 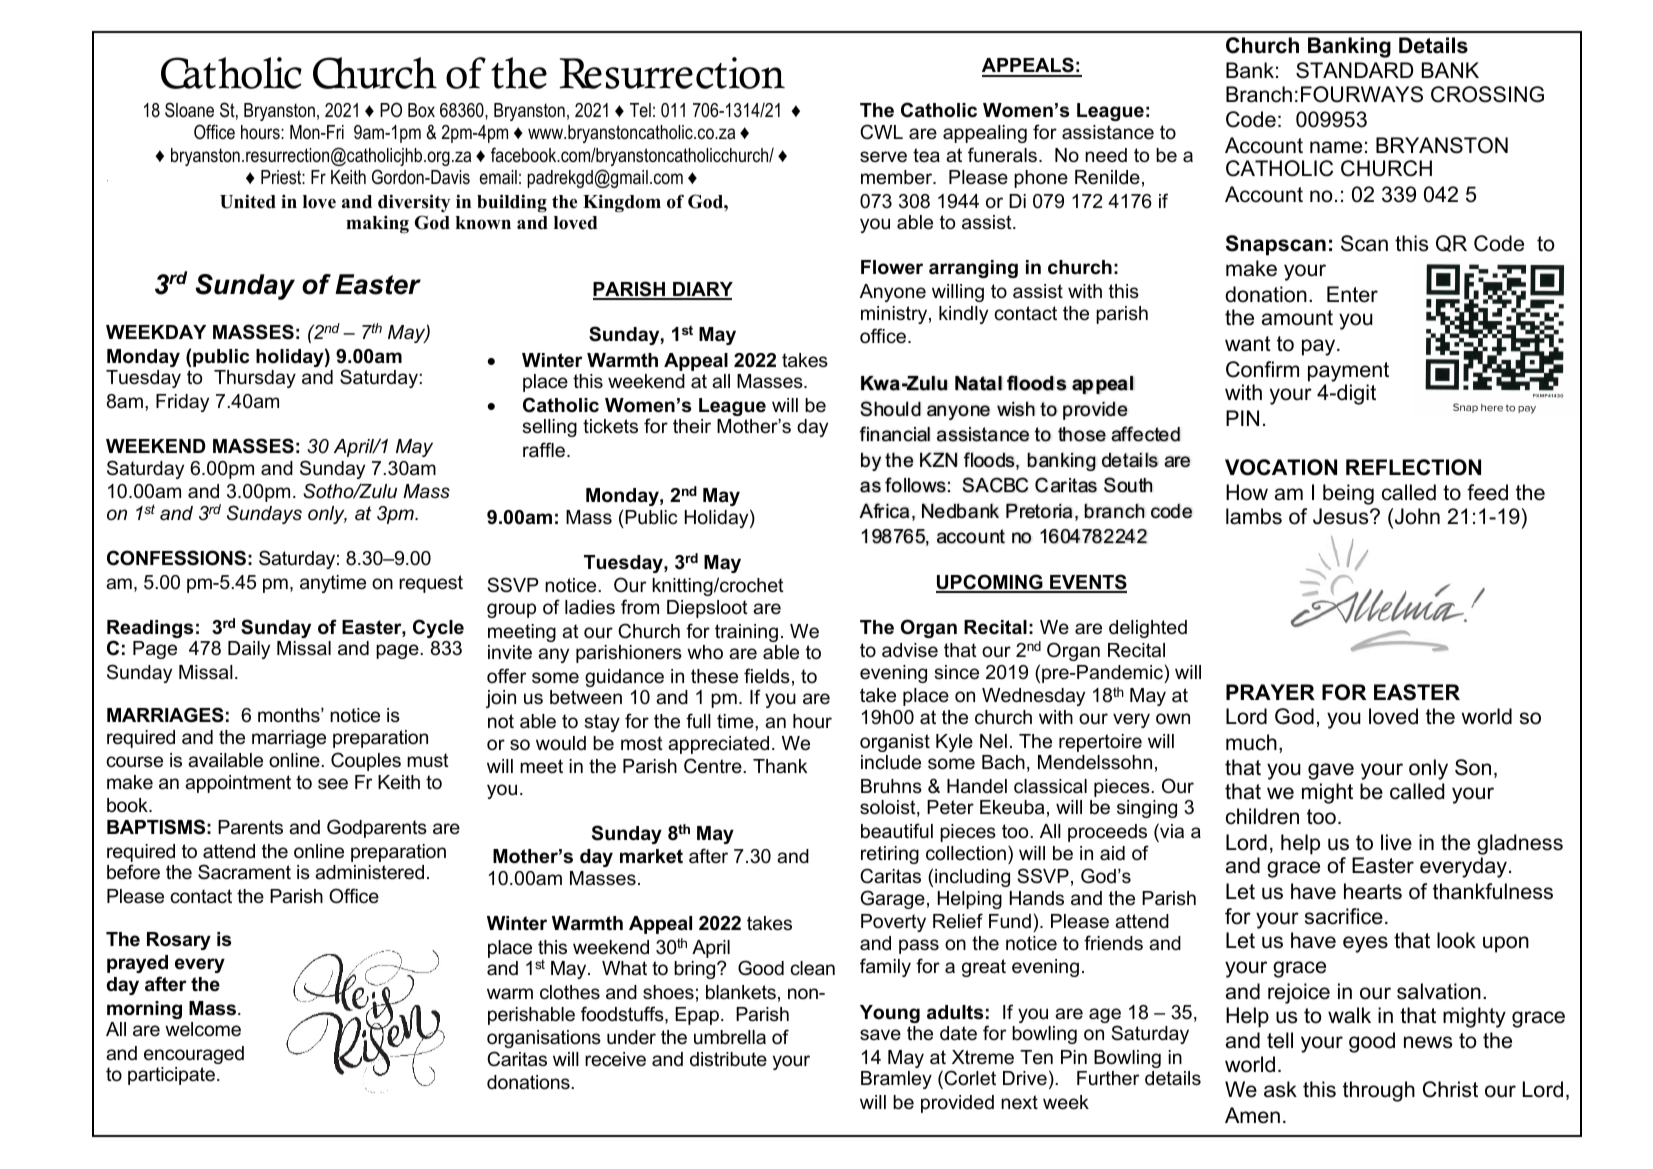 I want to click on STANDARD, so click(x=1354, y=70).
